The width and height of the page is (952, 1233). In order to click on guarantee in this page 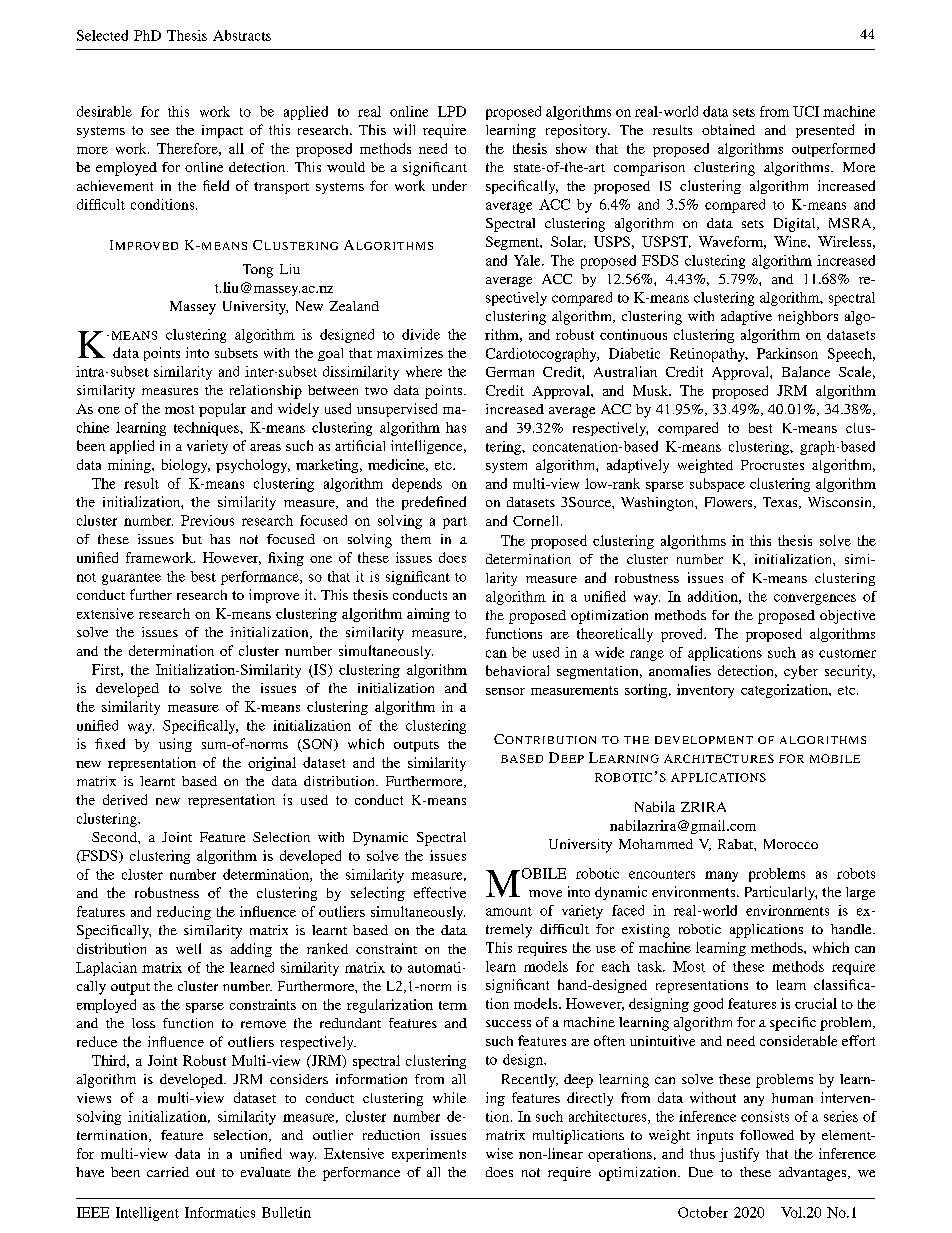, I will do `click(131, 579)`.
